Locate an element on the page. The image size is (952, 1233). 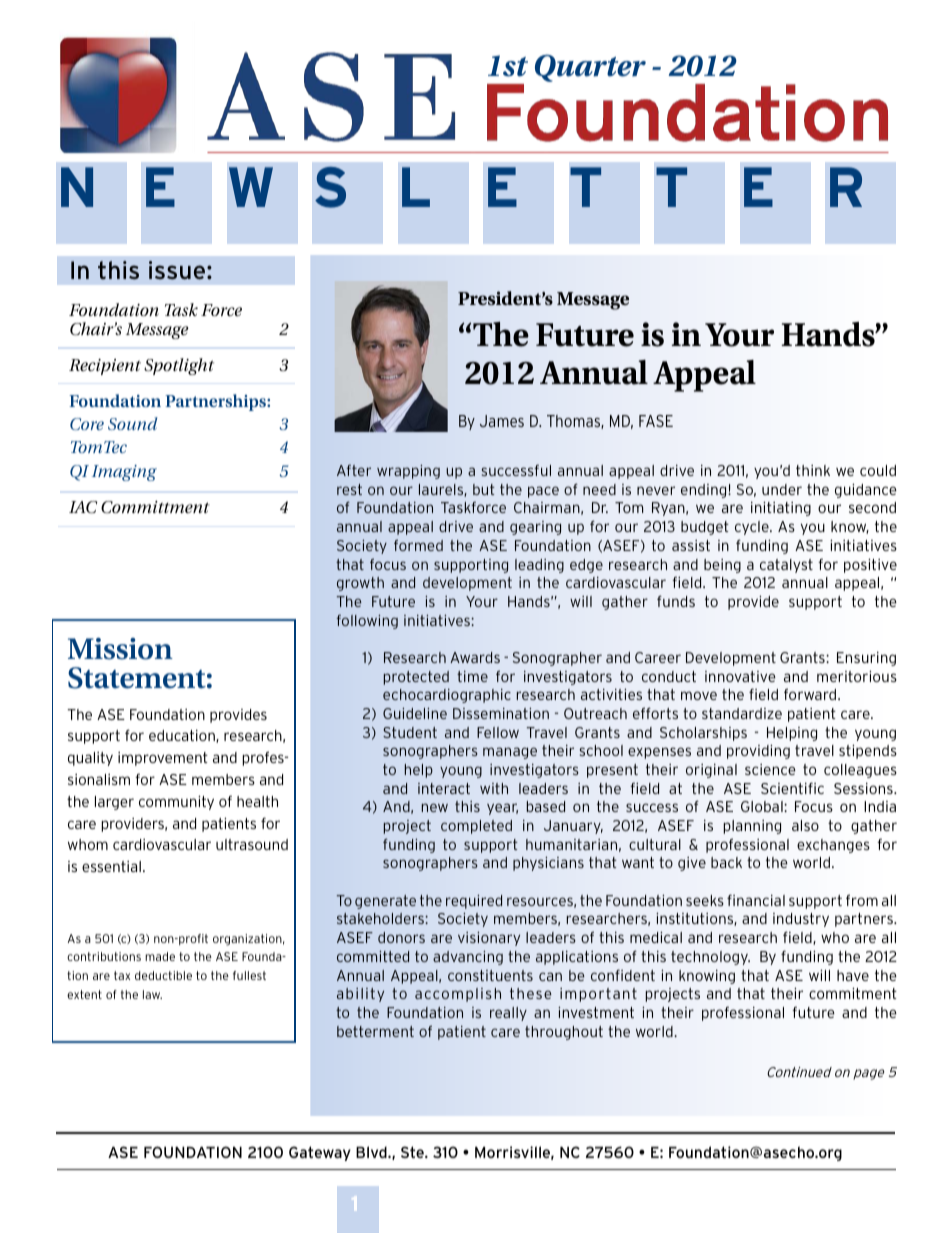
Spotlight is located at coordinates (179, 366).
